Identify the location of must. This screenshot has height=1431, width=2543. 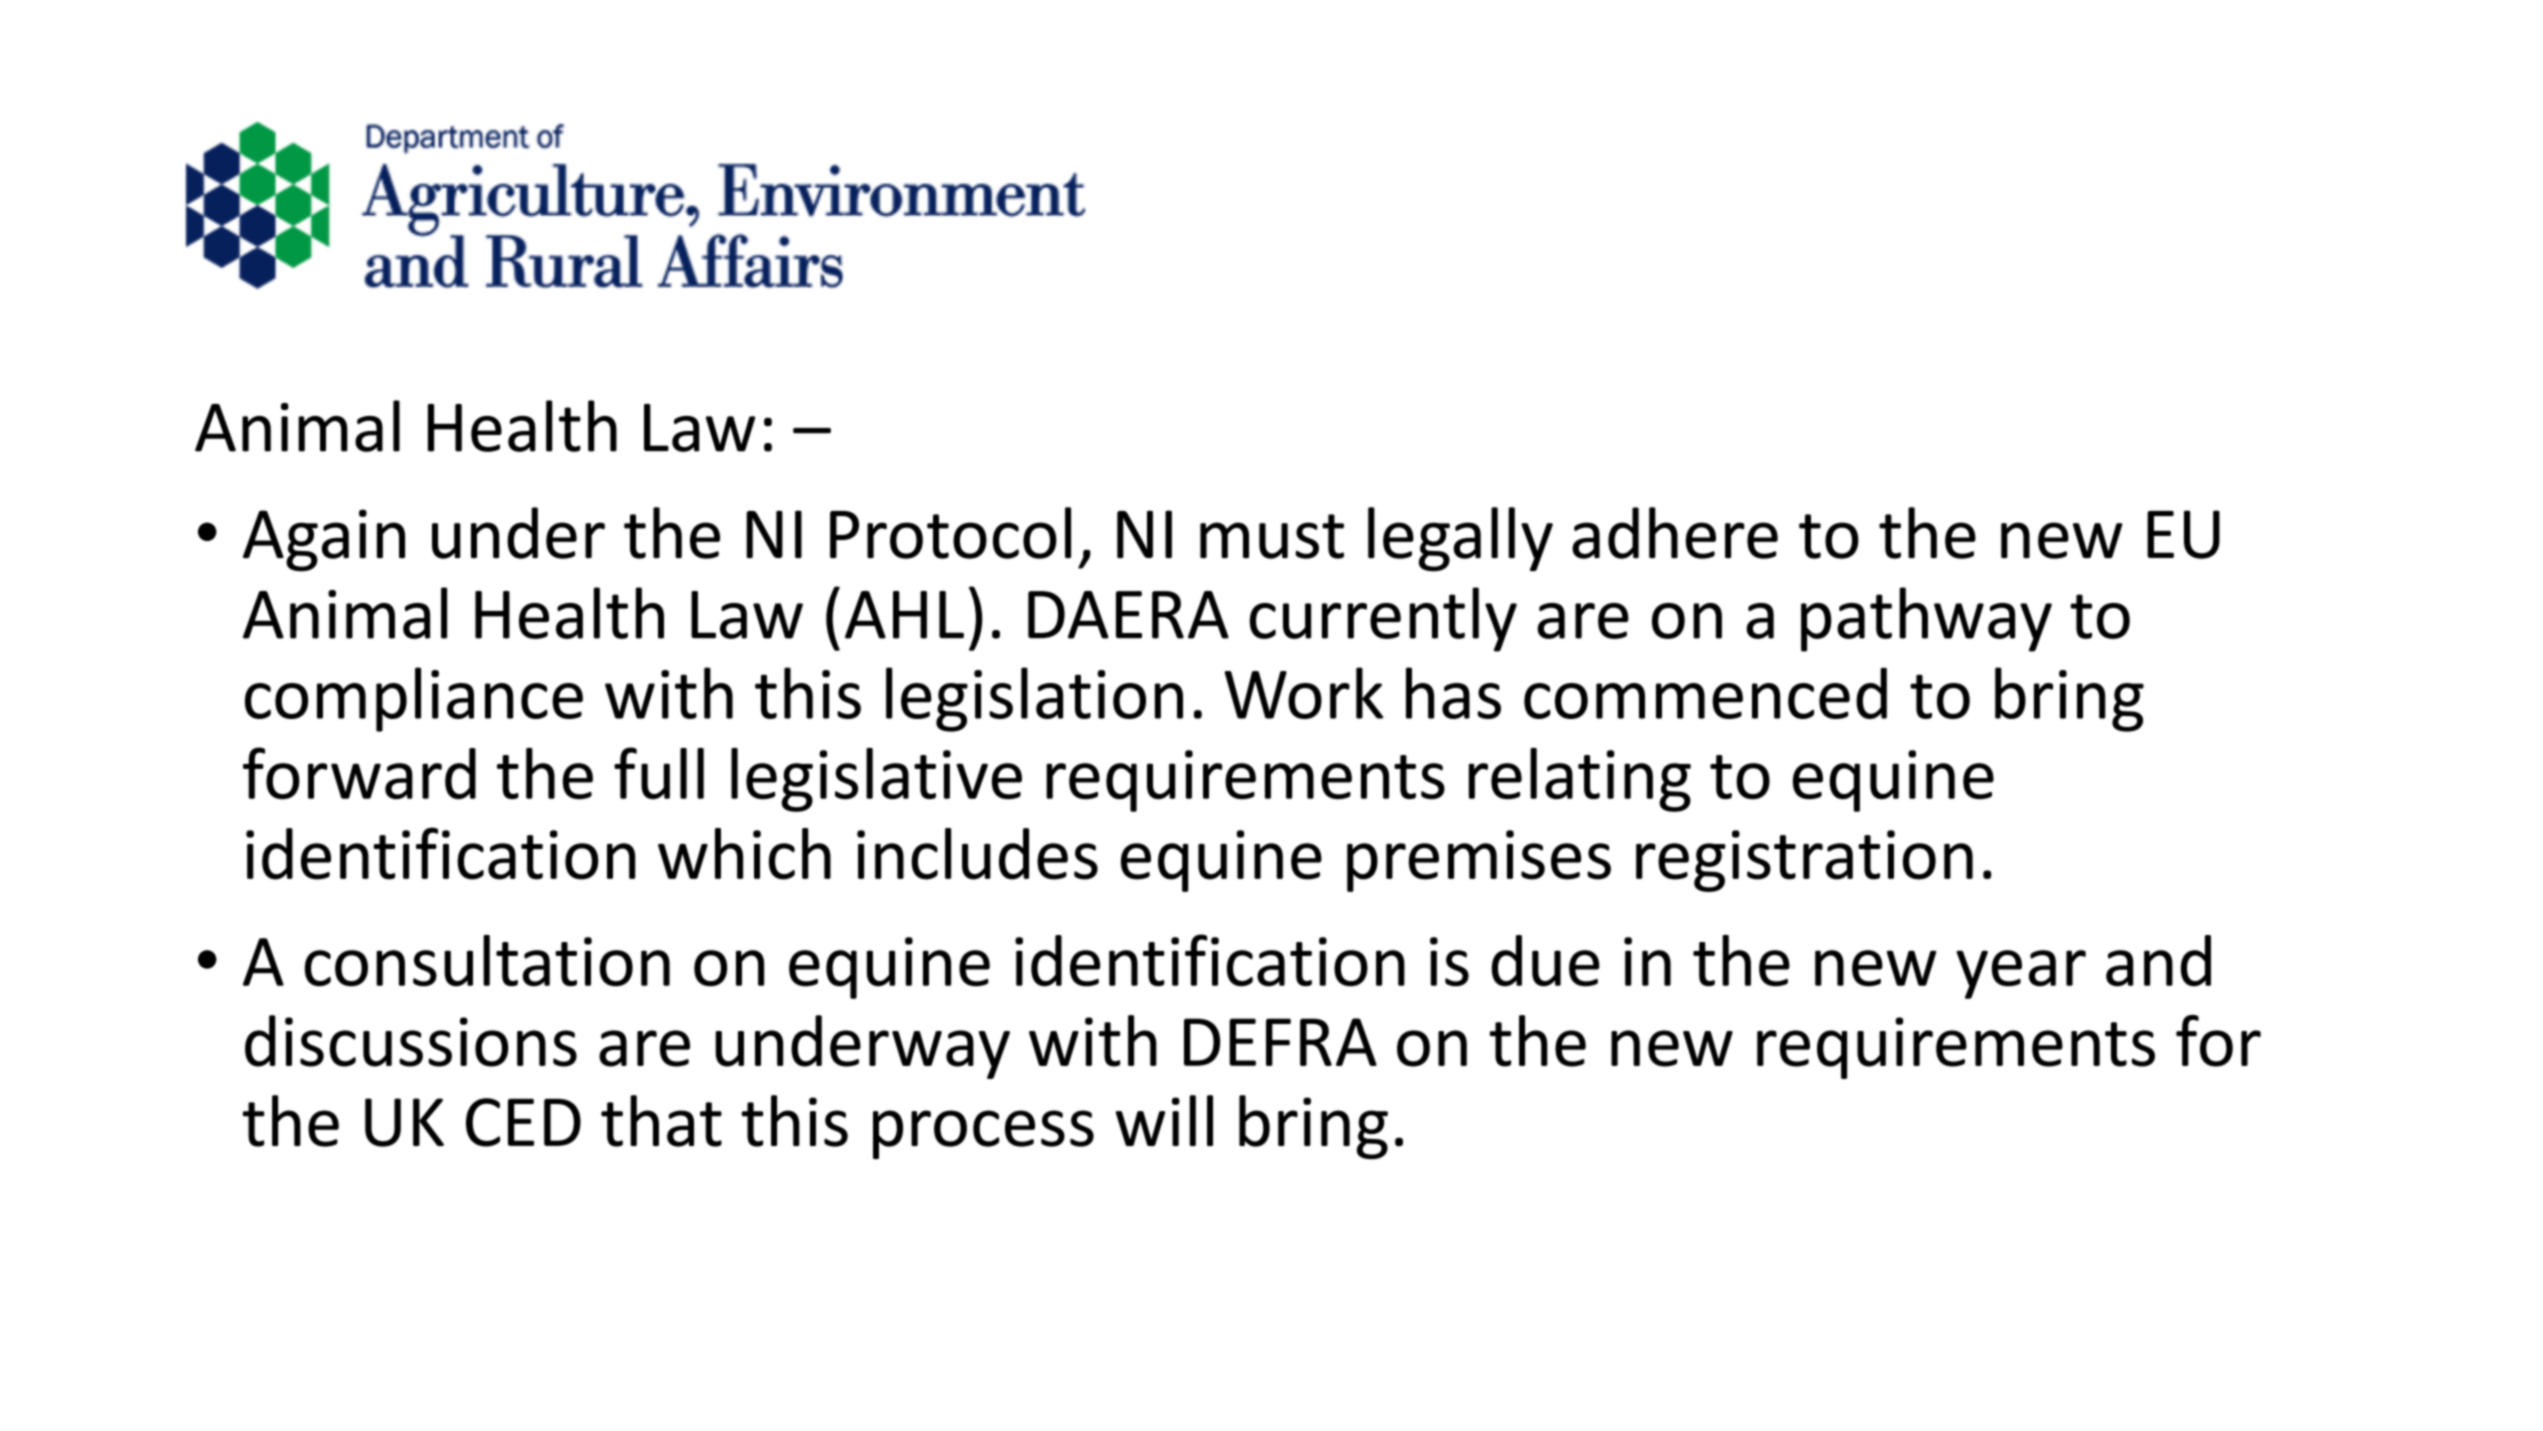
(1272, 536).
